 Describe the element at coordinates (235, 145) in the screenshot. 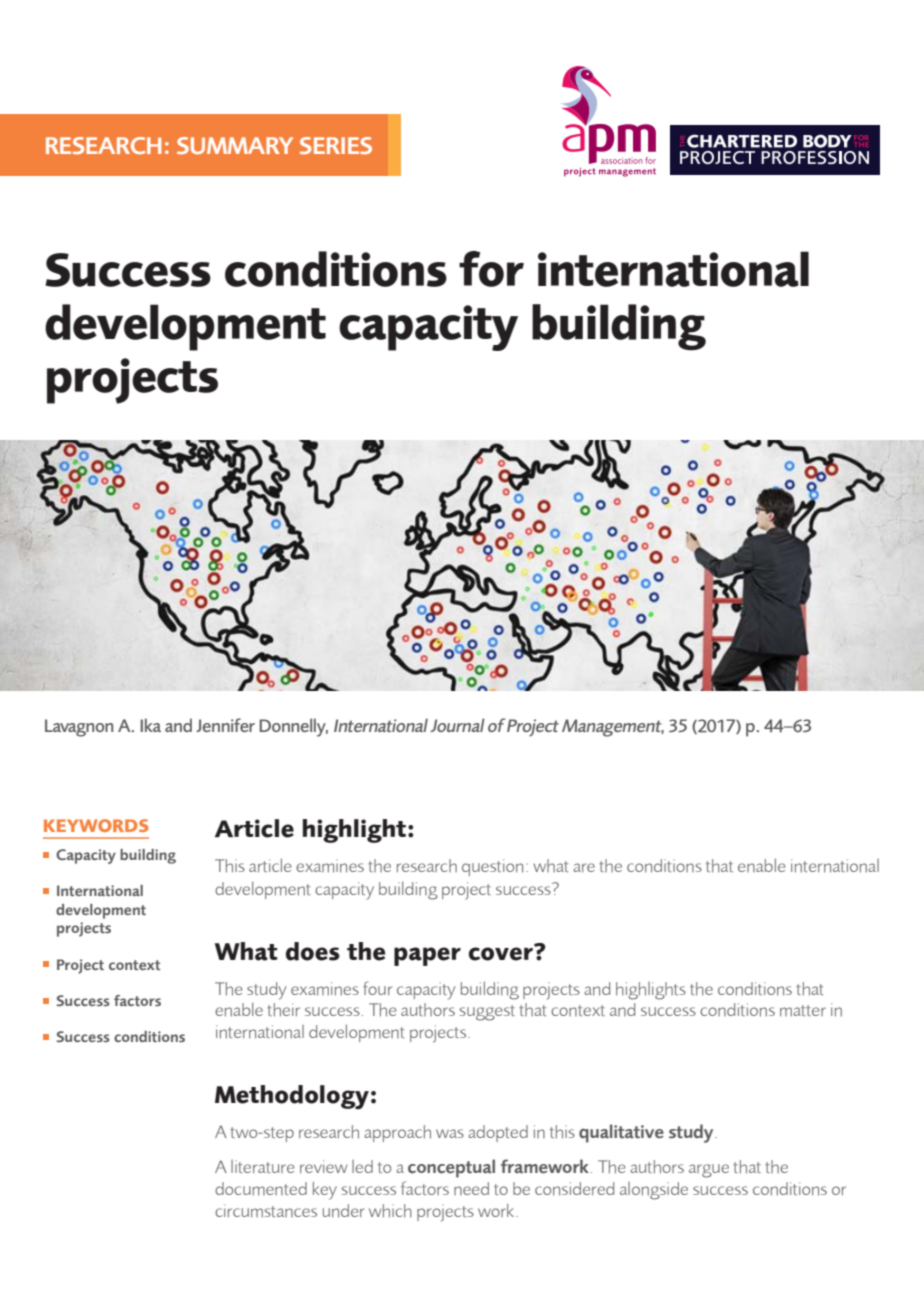

I see `SUMMARY` at that location.
